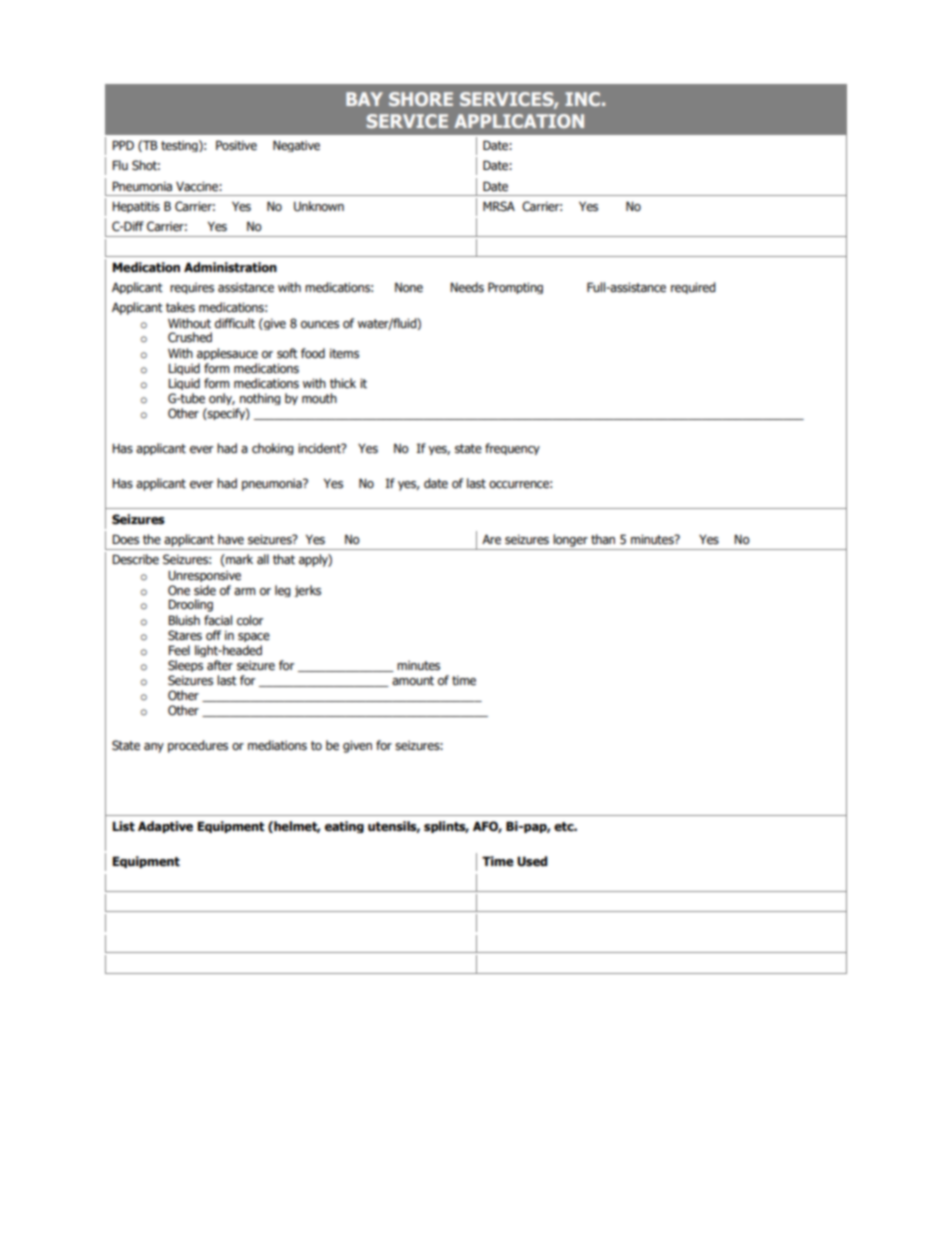 The width and height of the page is (952, 1233). I want to click on than, so click(603, 539).
